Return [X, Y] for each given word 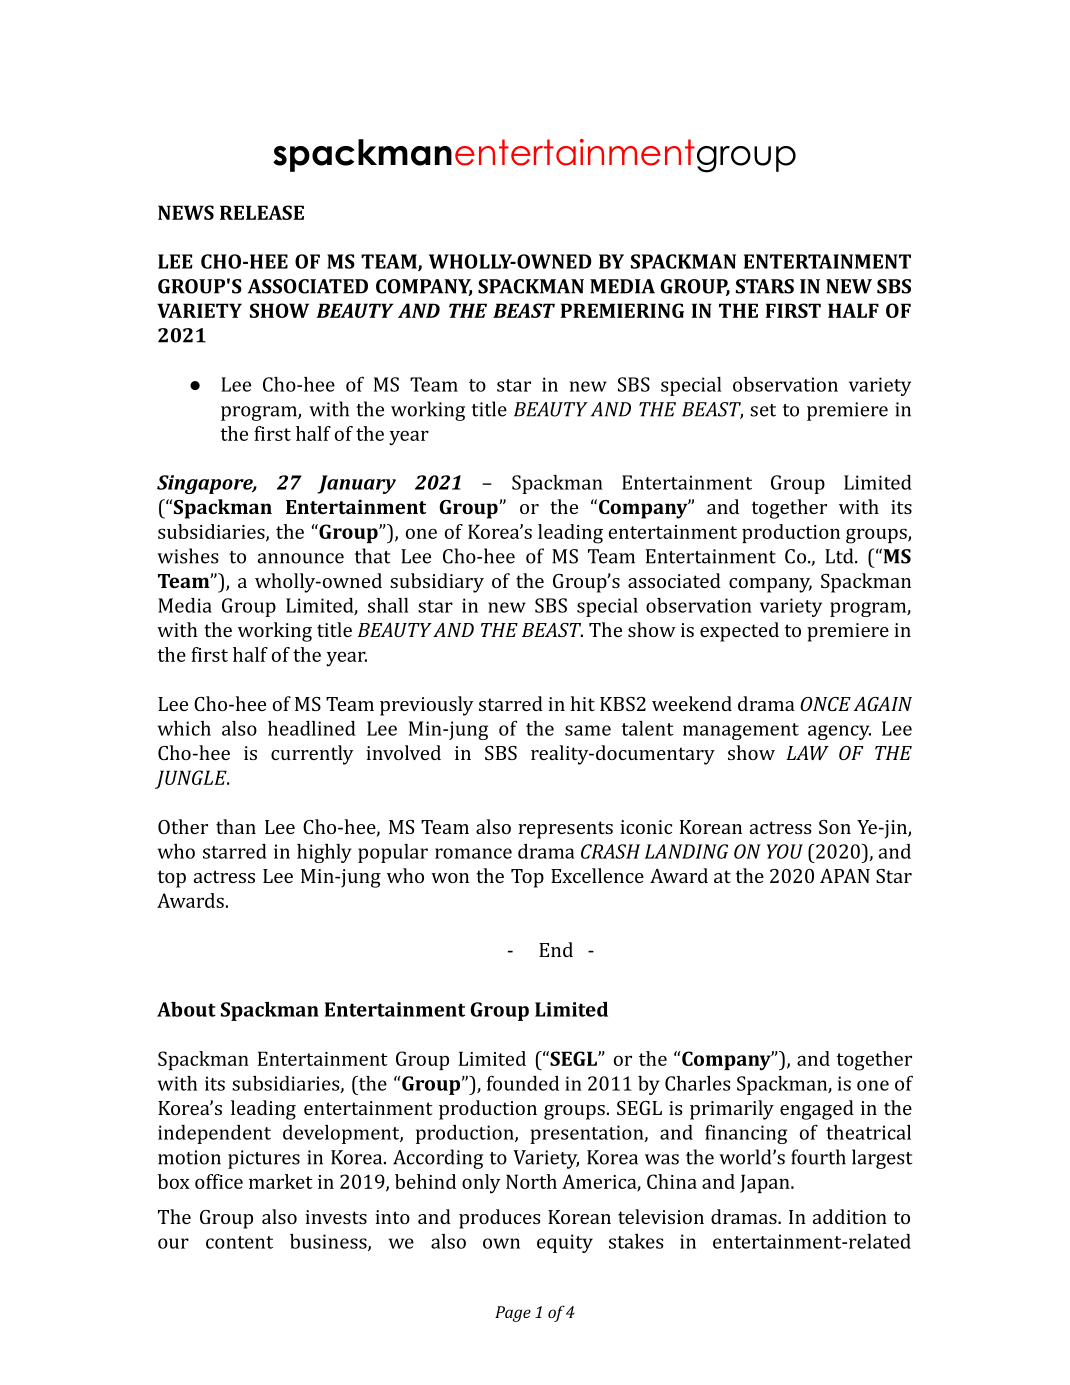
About [186, 1009]
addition [850, 1216]
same [588, 730]
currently [312, 755]
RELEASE [262, 212]
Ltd [840, 556]
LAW [807, 753]
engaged [817, 1110]
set [763, 410]
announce [301, 558]
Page [513, 1314]
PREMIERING [622, 310]
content [239, 1242]
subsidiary [437, 583]
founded [523, 1083]
